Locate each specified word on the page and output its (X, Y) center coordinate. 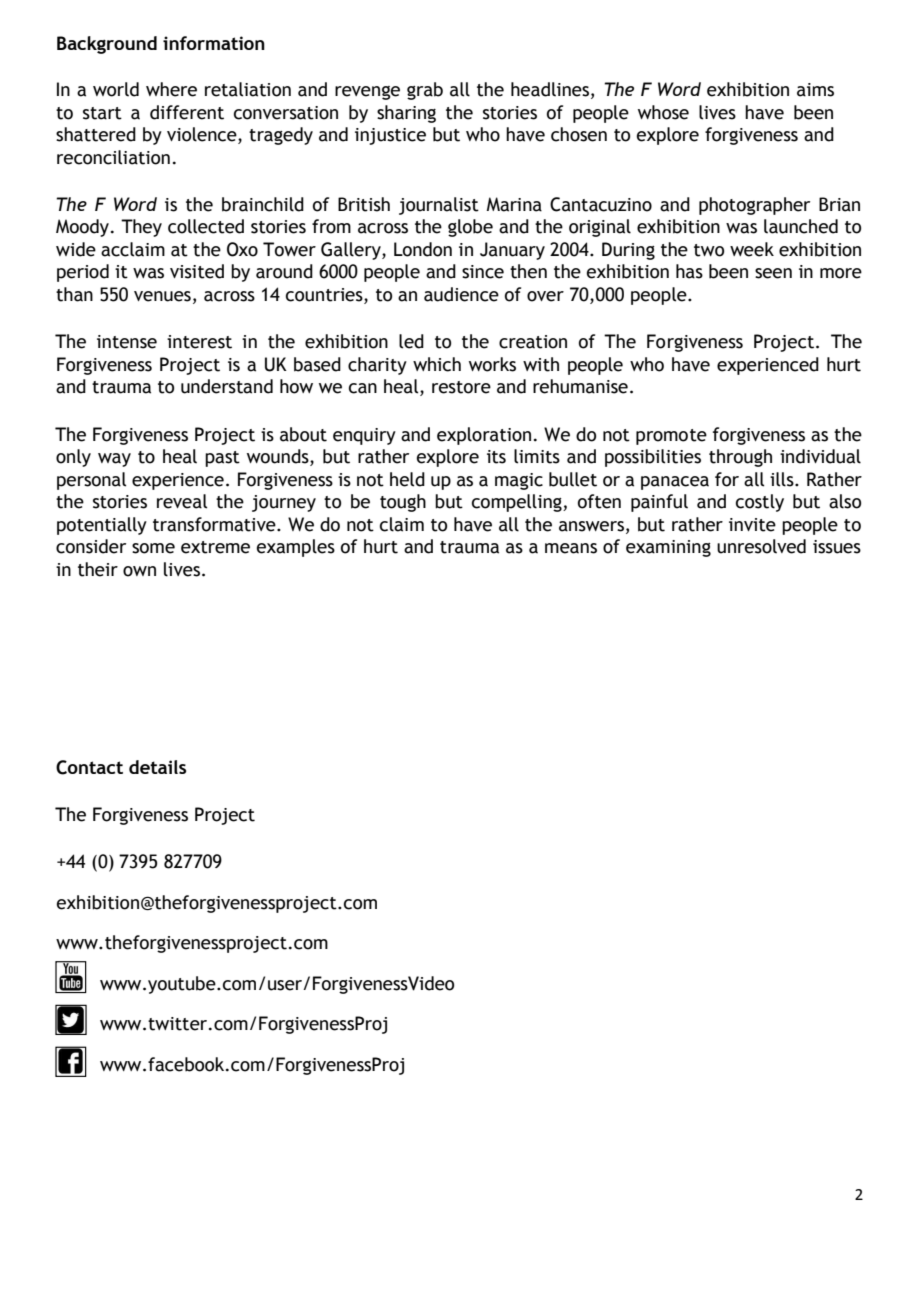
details (157, 767)
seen (773, 273)
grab (425, 91)
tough (403, 503)
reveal (182, 501)
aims (815, 90)
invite (752, 525)
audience (461, 294)
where (171, 89)
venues (162, 296)
